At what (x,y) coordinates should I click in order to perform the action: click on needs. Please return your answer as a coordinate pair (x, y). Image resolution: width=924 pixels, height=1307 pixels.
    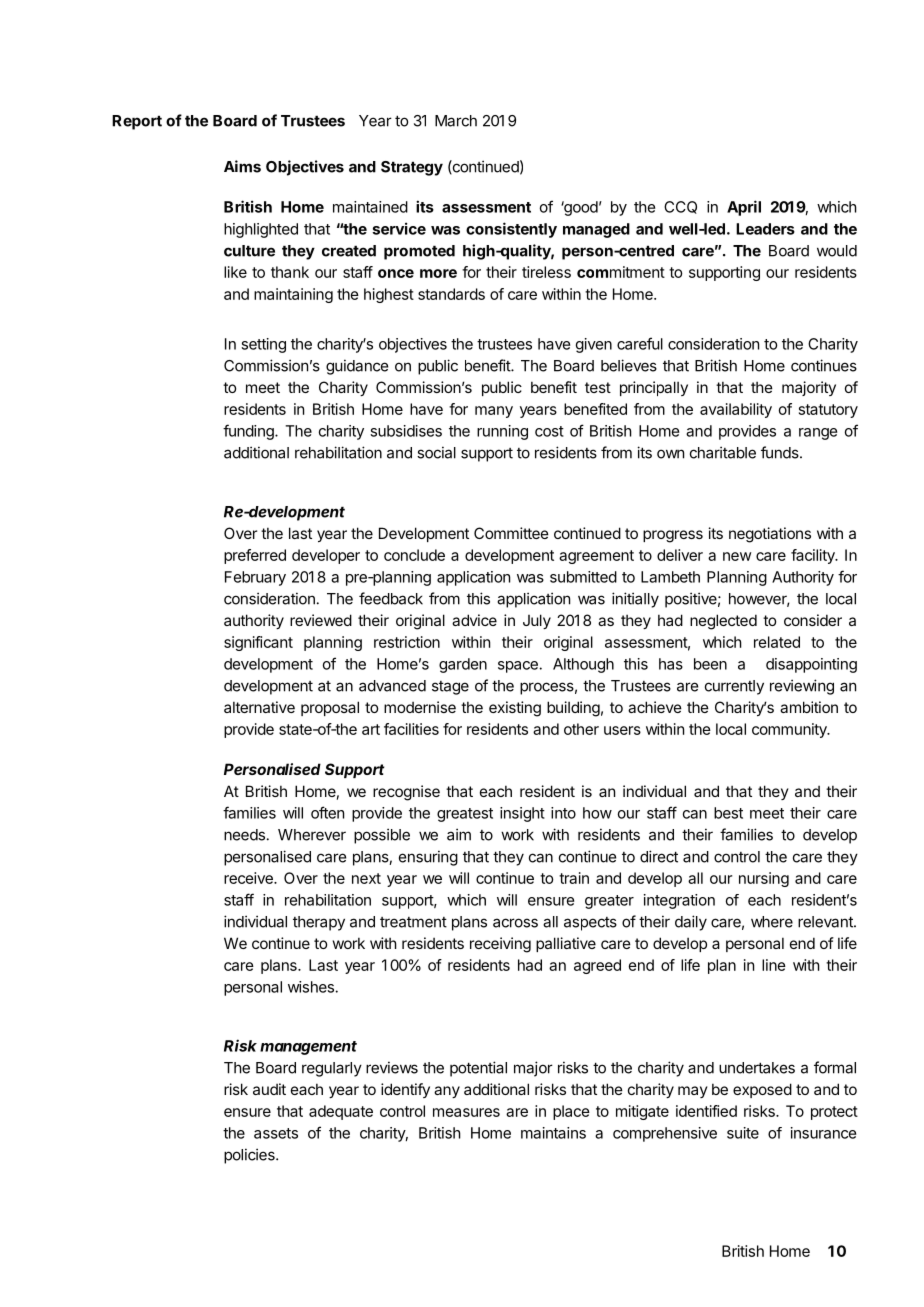
    Looking at the image, I should click on (244, 835).
